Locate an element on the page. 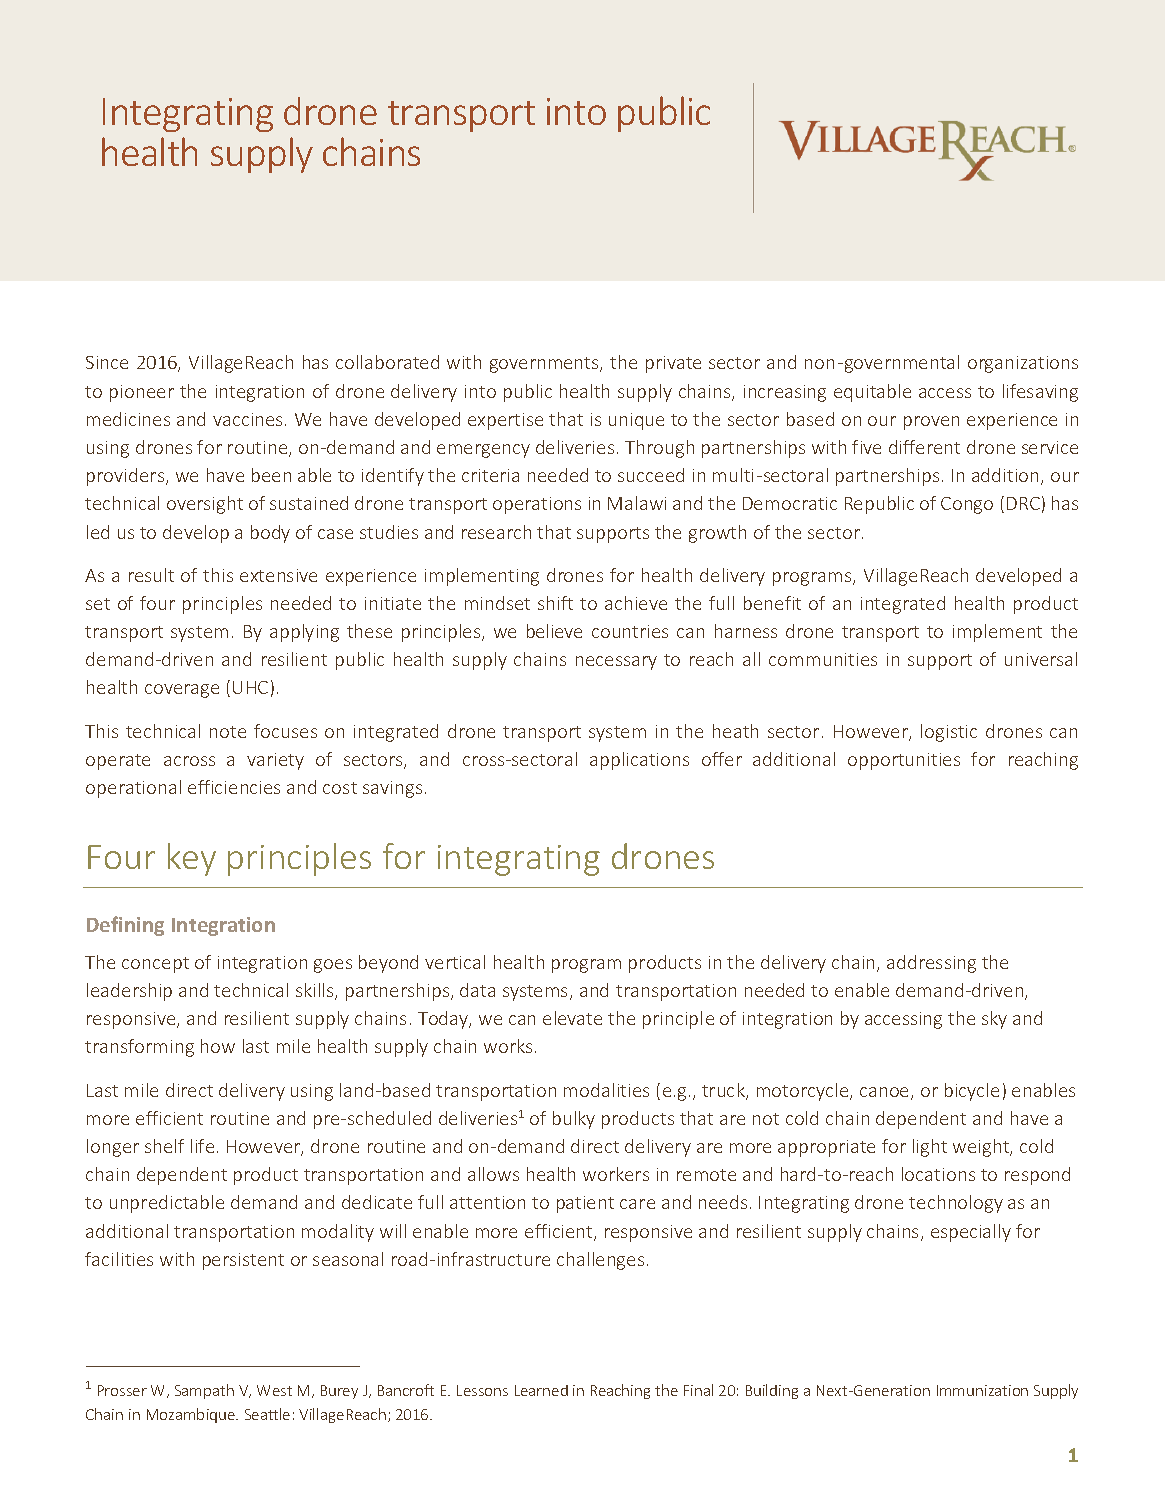 This page has height=1508, width=1165. Sampath is located at coordinates (204, 1391).
